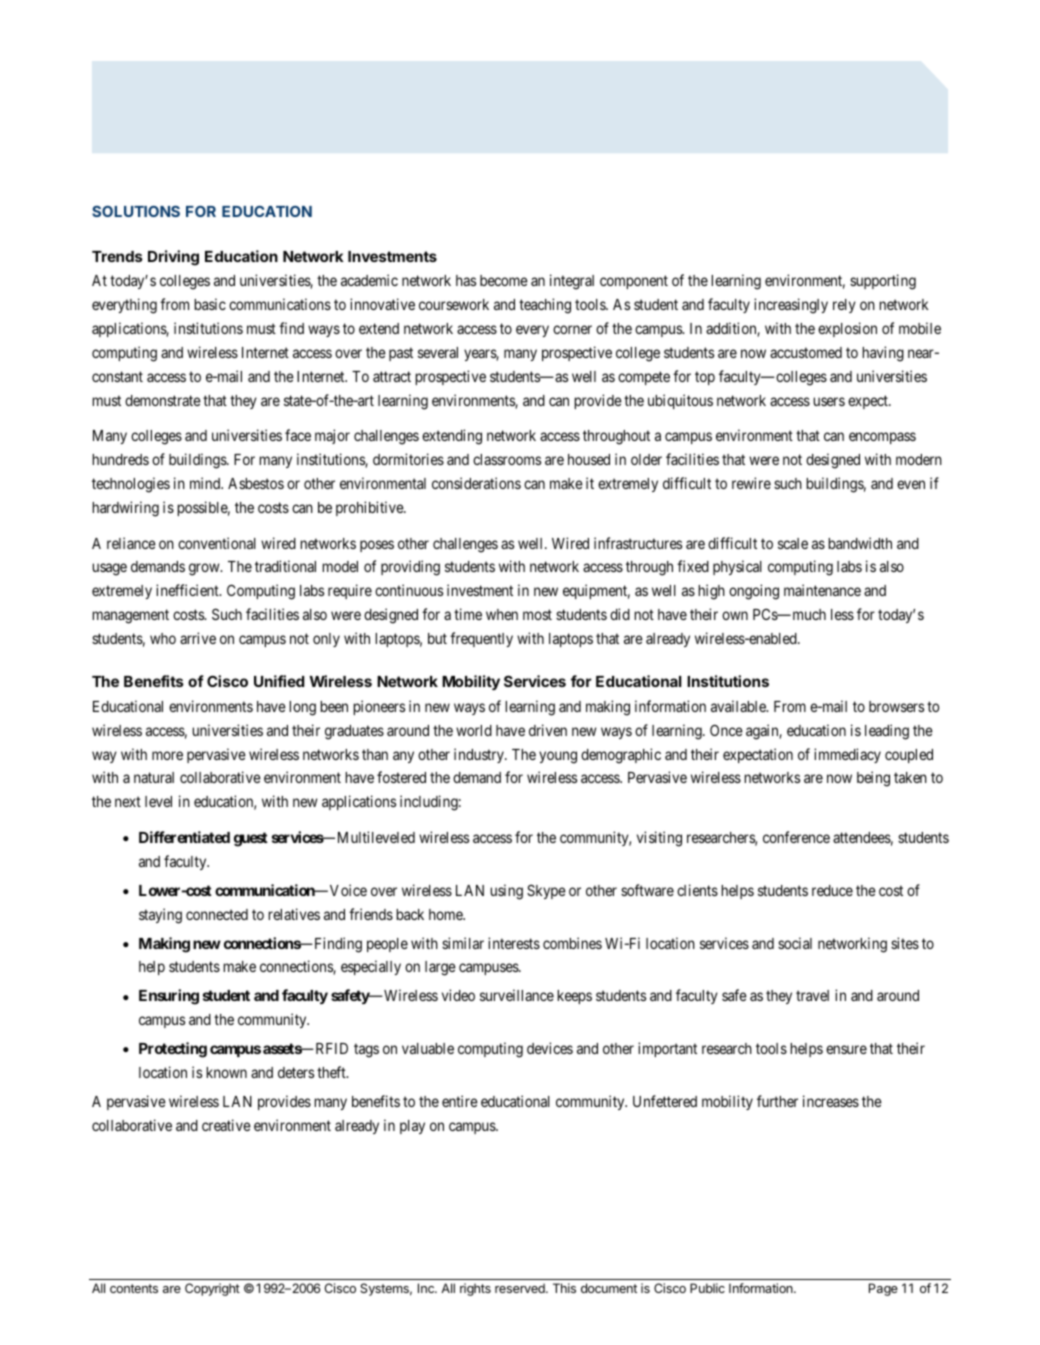  Describe the element at coordinates (847, 755) in the screenshot. I see `immediacy` at that location.
